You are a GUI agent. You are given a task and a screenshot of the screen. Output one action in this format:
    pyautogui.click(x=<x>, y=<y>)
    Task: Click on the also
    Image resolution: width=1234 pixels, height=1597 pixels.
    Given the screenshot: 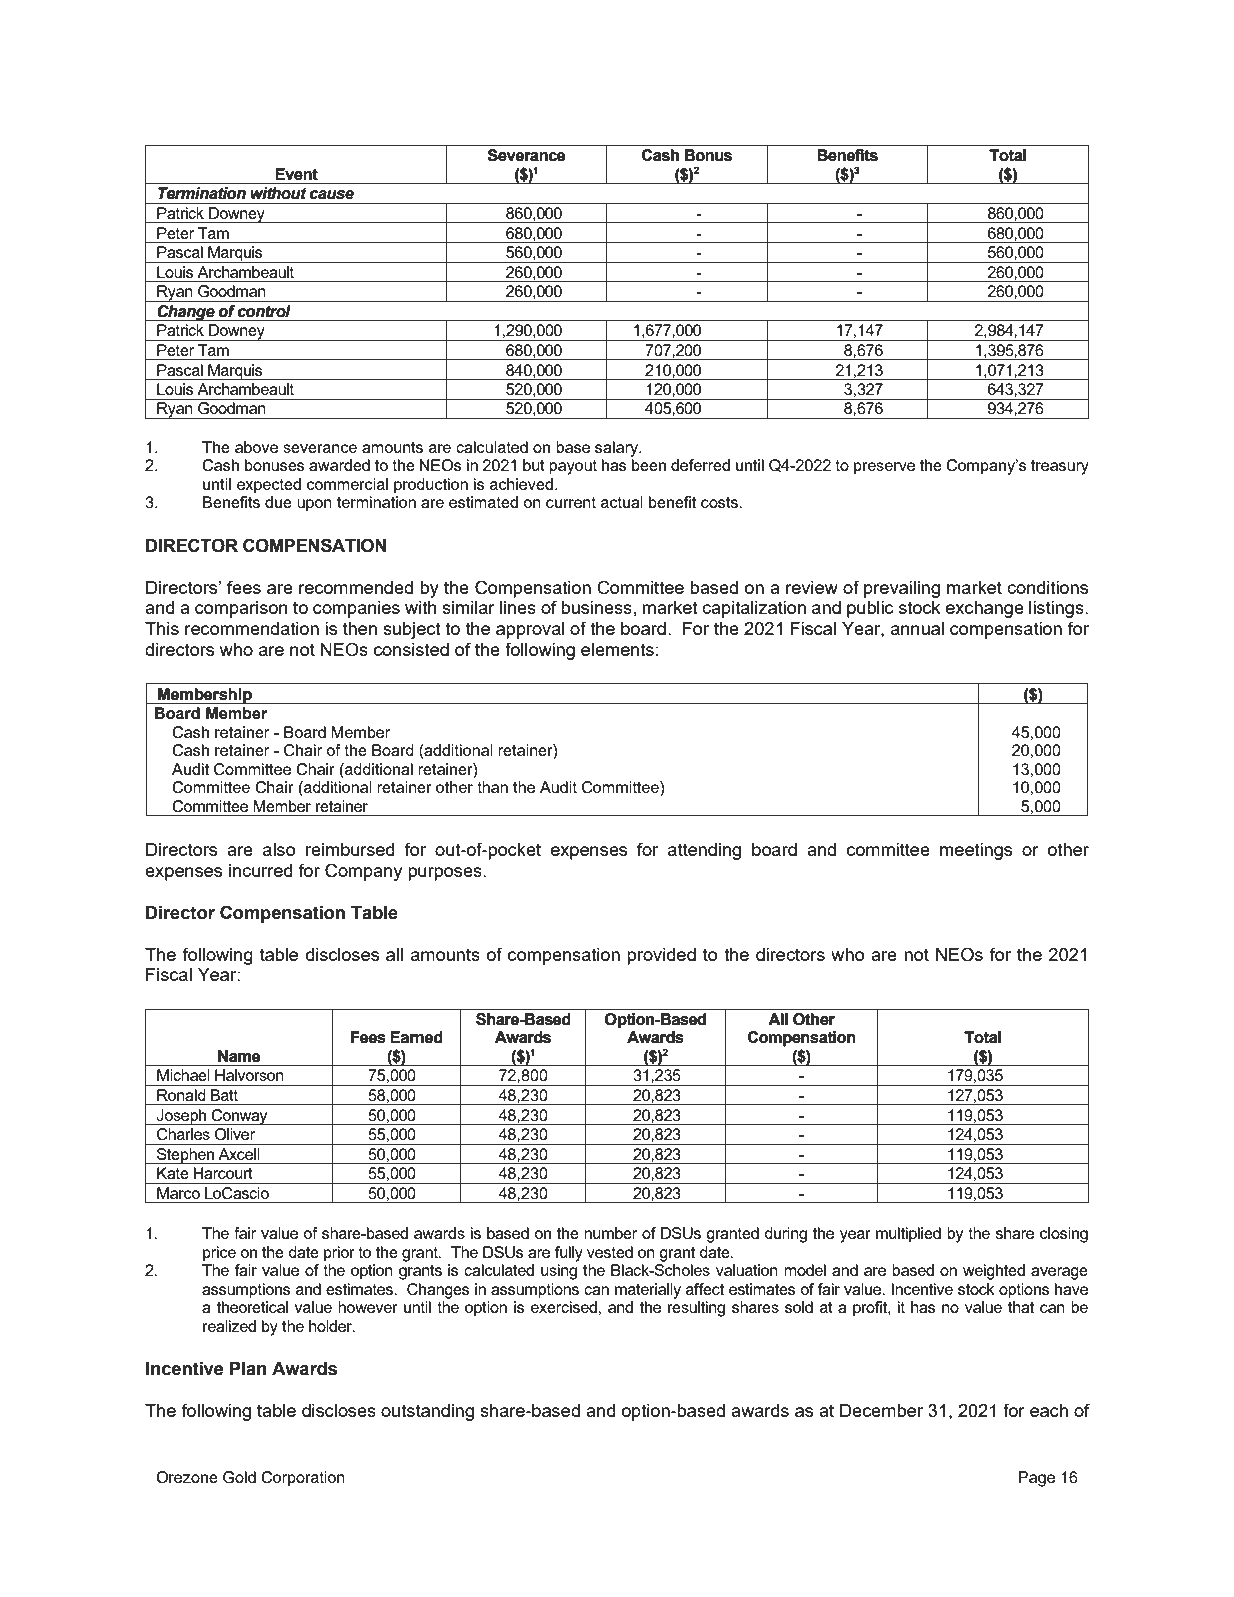 What is the action you would take?
    pyautogui.click(x=279, y=849)
